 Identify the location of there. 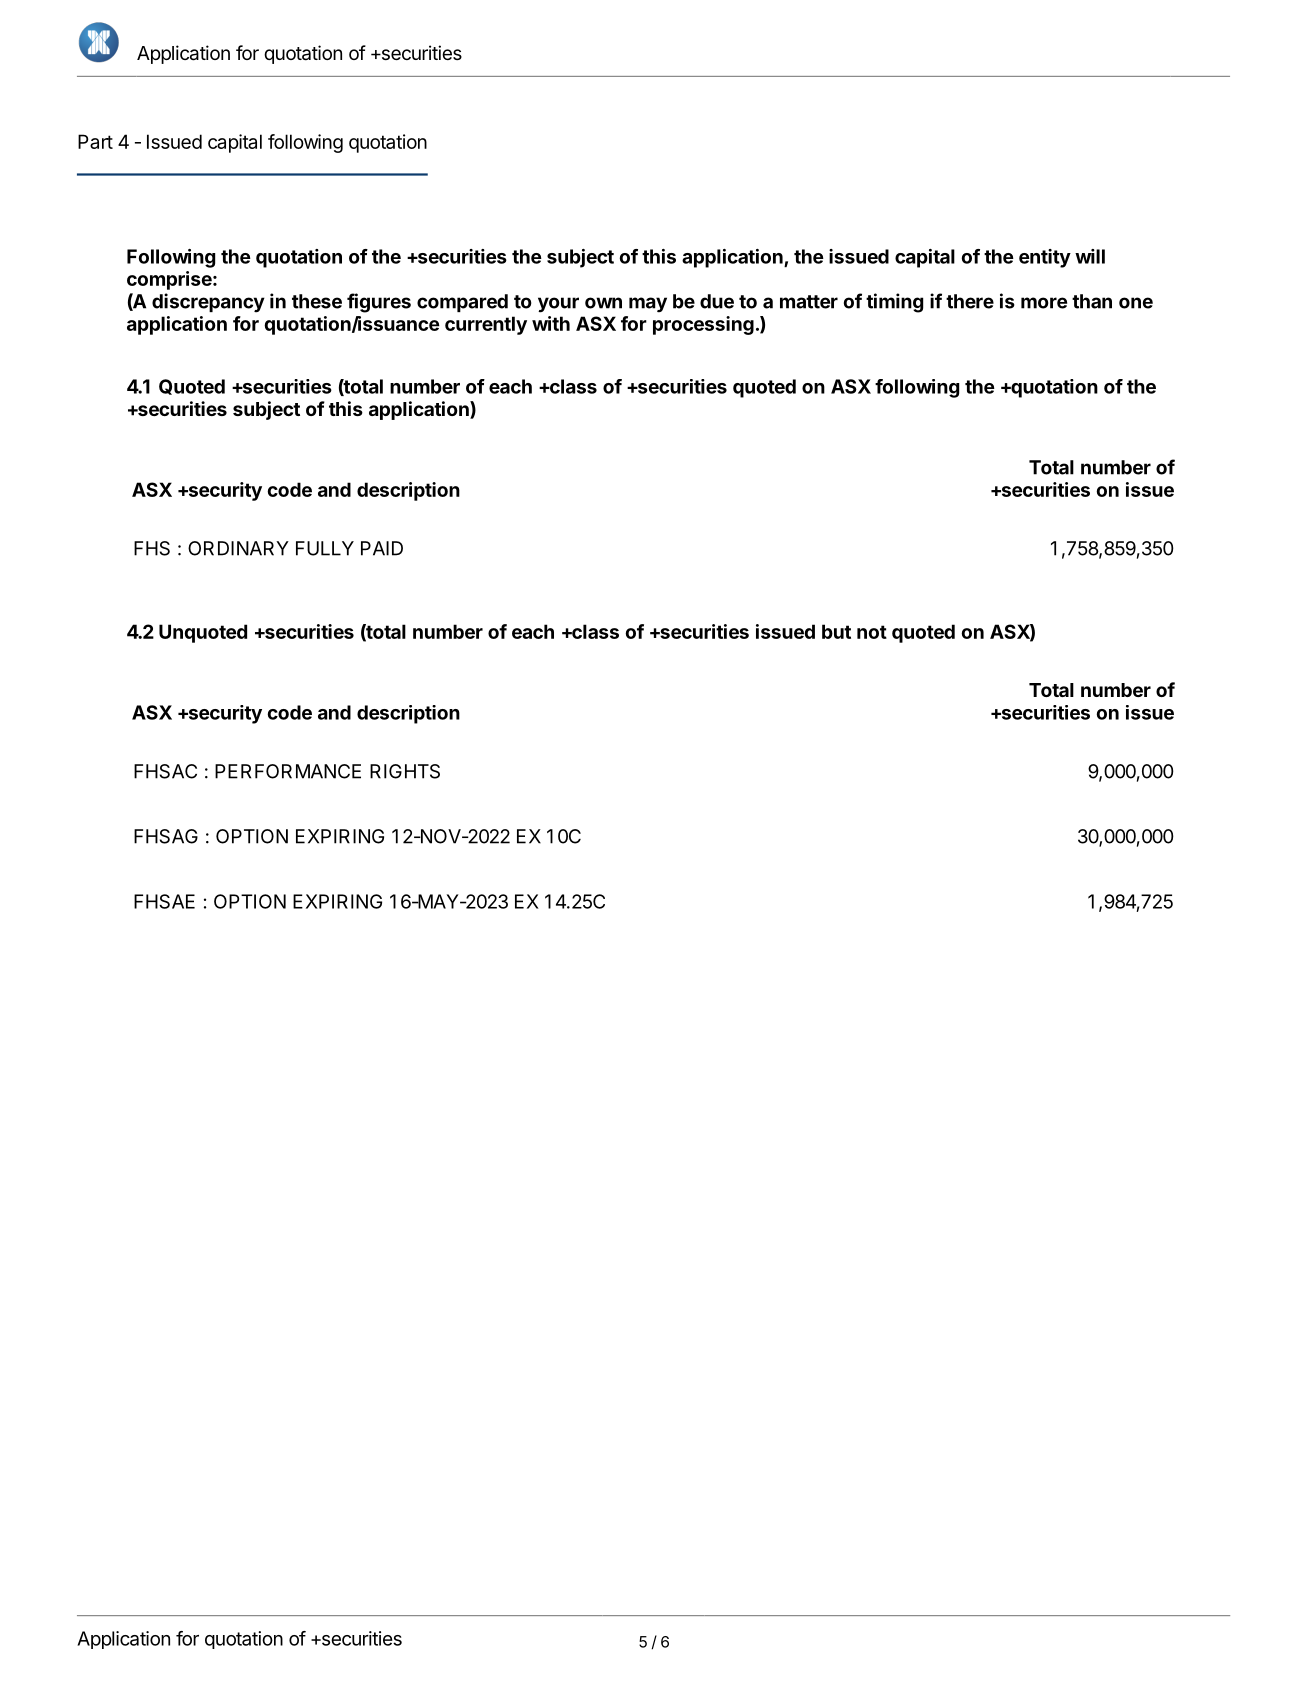
(970, 301).
